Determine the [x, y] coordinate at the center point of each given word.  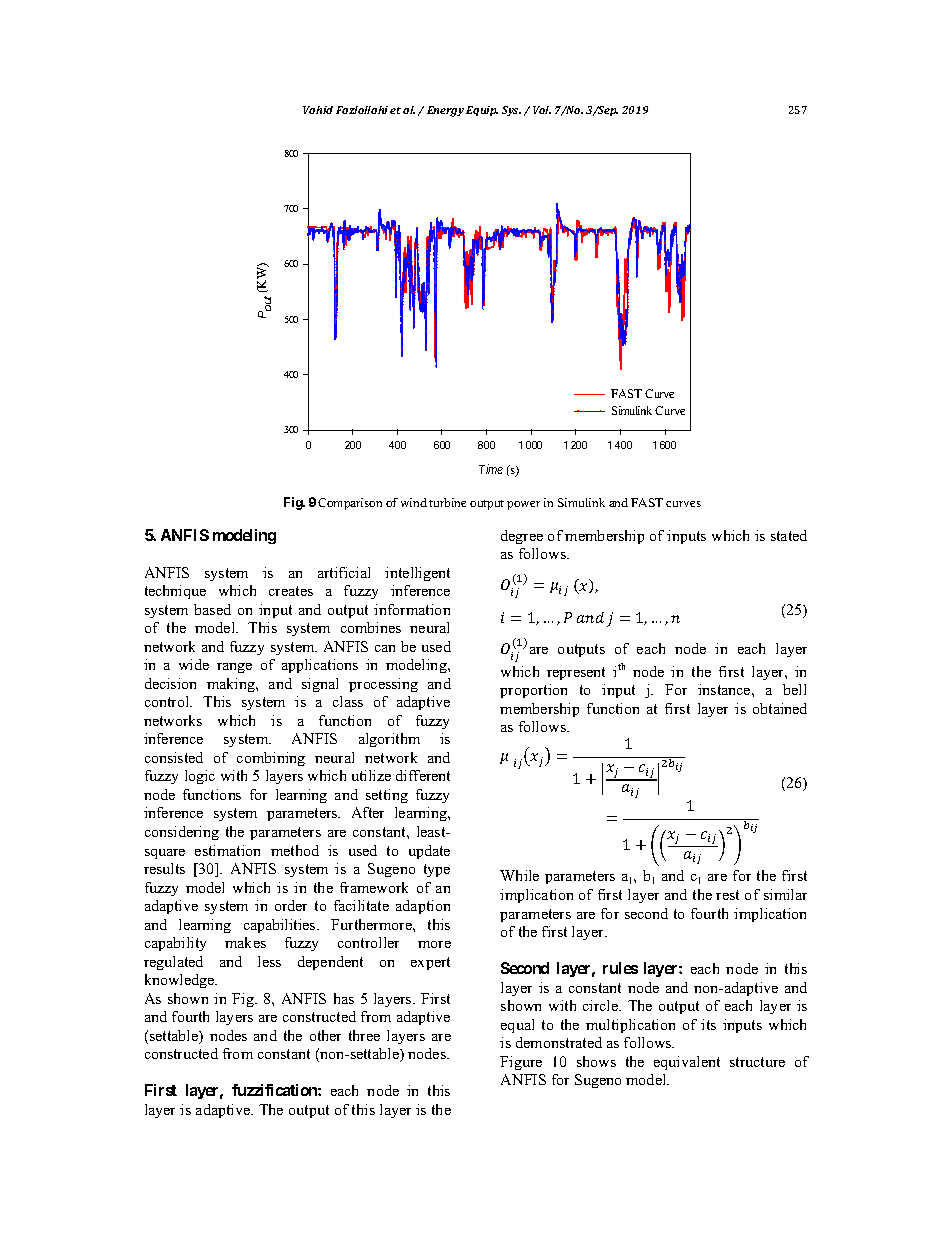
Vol [542, 110]
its [708, 1024]
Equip [482, 111]
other [325, 1035]
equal [517, 1026]
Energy [445, 111]
